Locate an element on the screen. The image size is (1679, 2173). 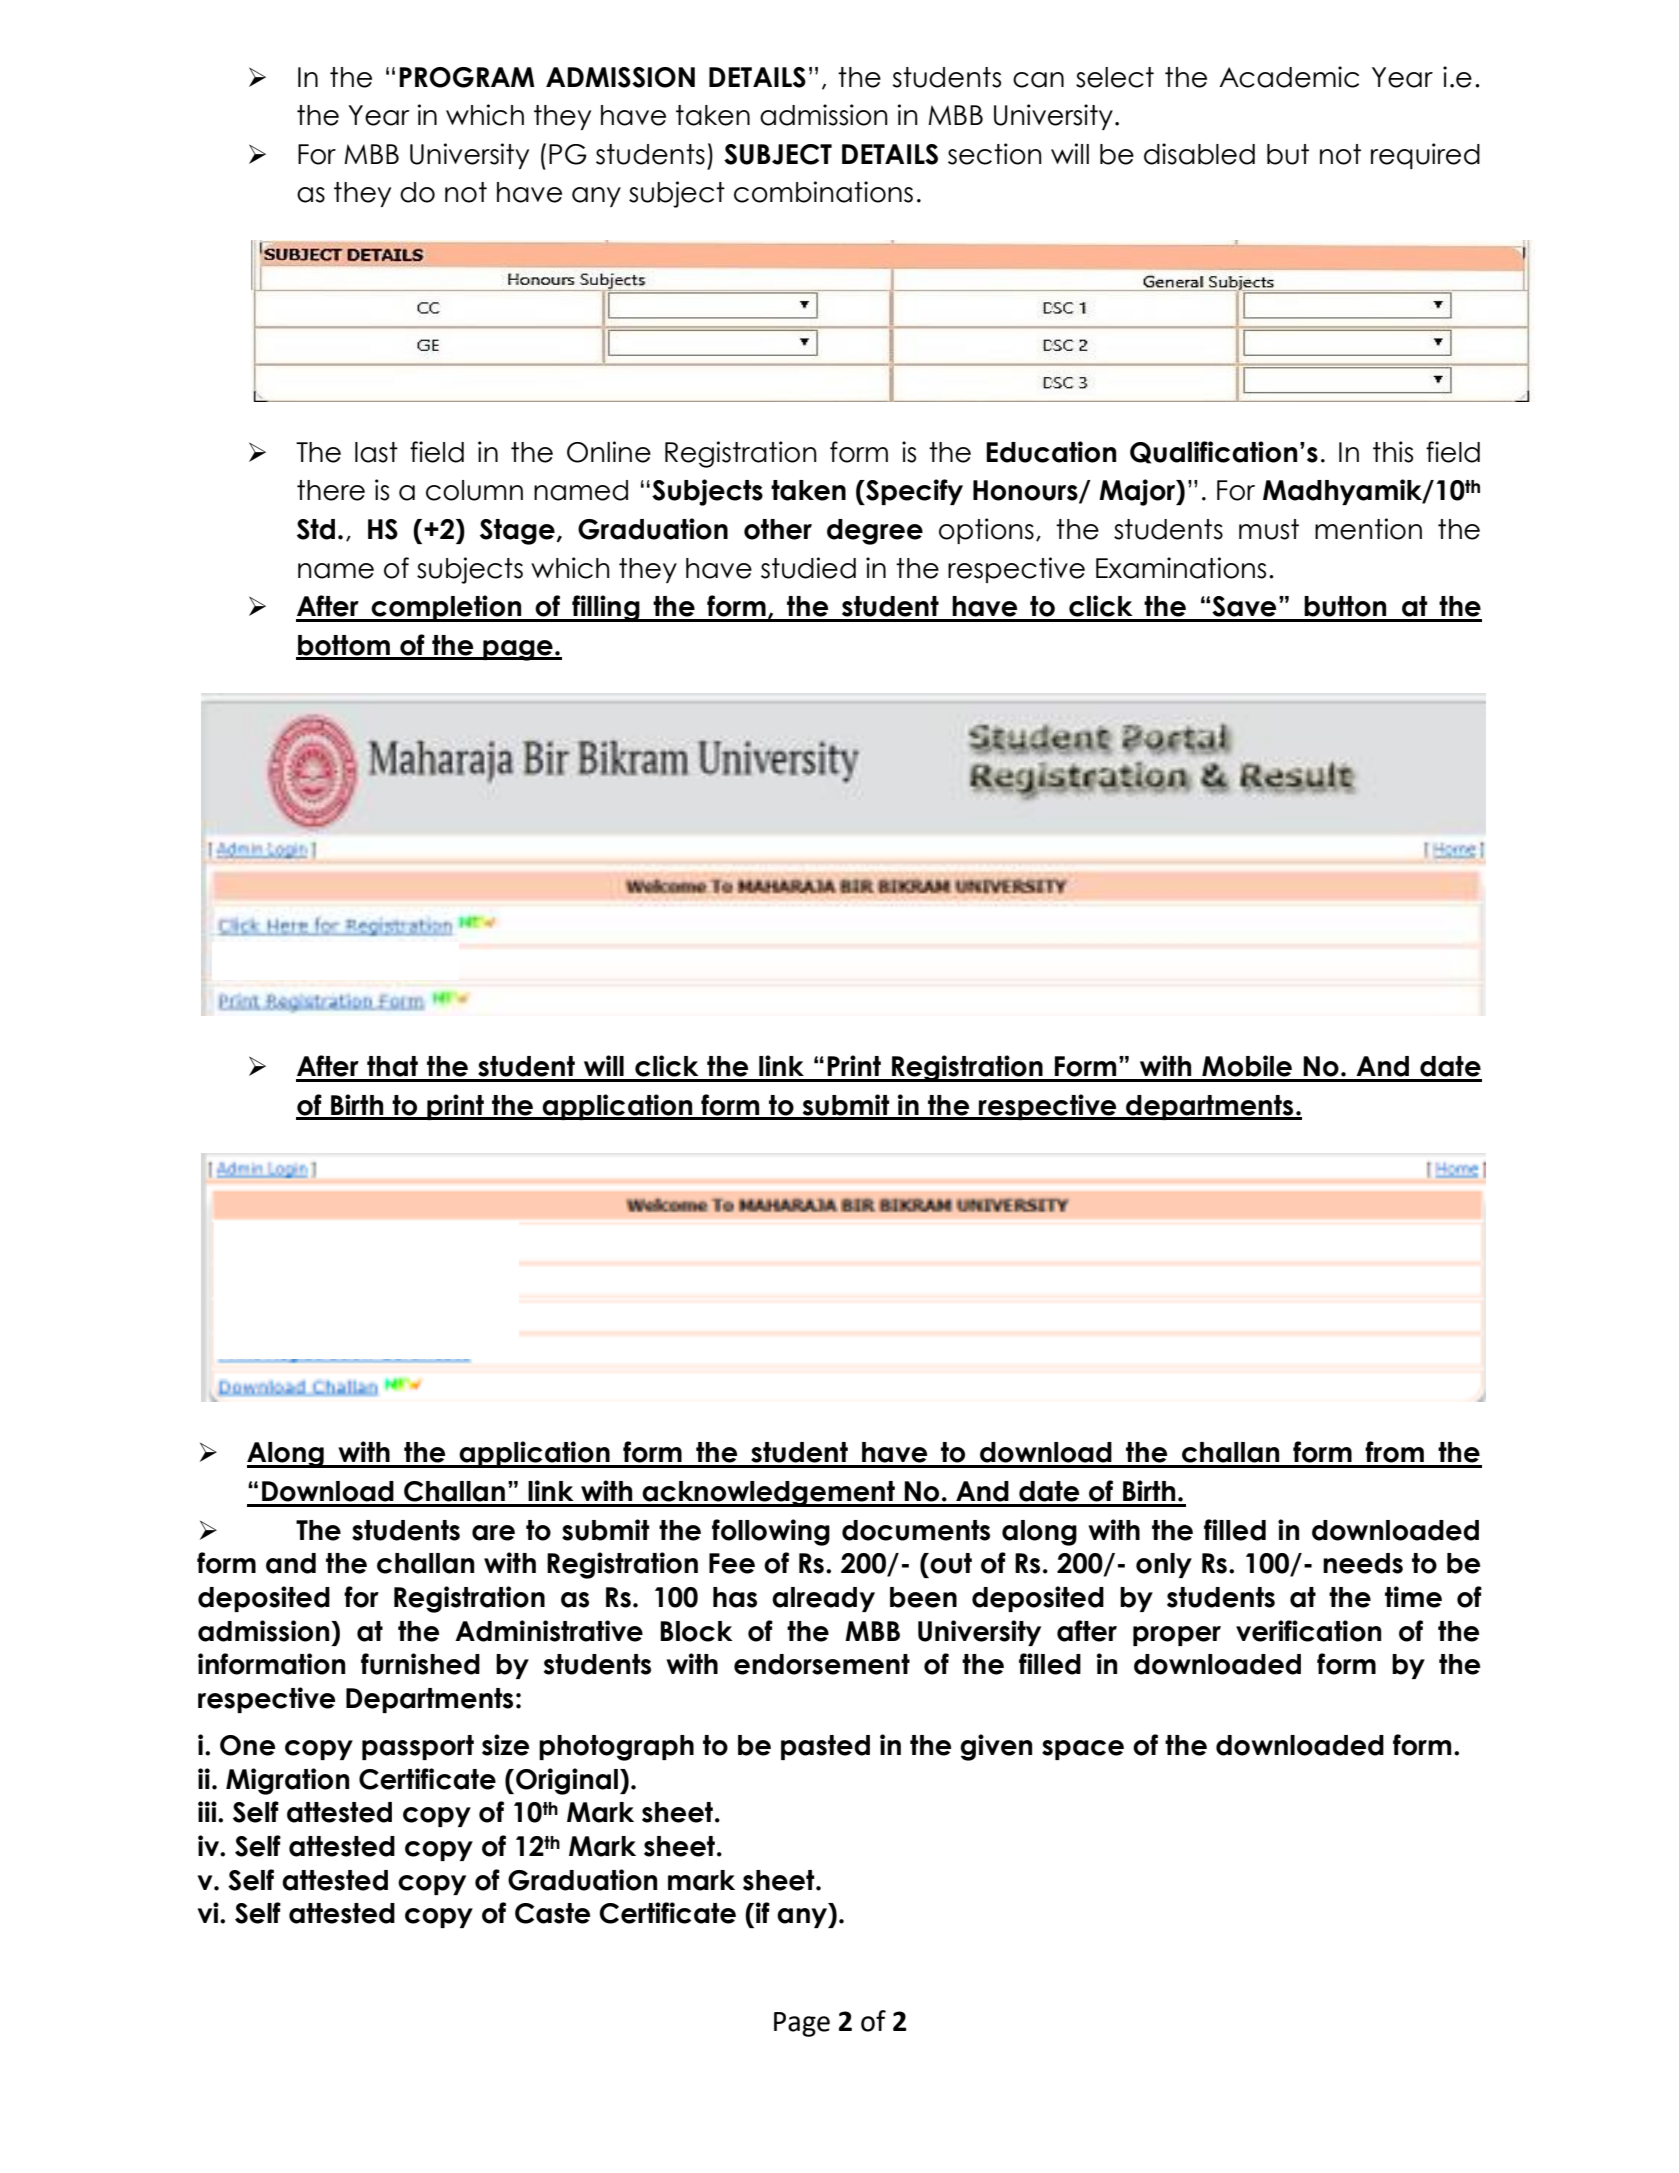
Migration is located at coordinates (287, 1781).
